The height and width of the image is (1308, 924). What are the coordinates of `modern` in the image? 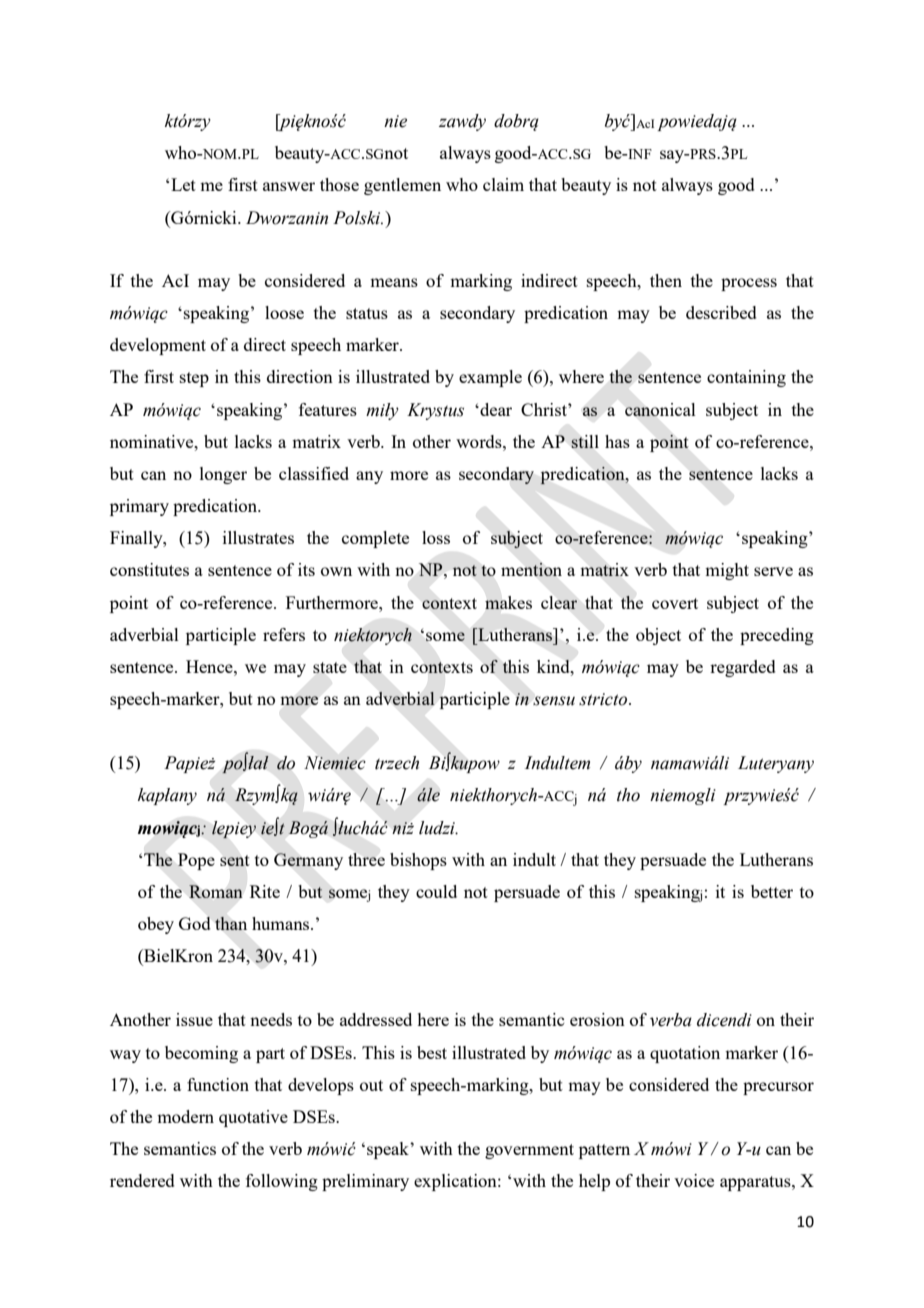 It's located at (185, 1116).
